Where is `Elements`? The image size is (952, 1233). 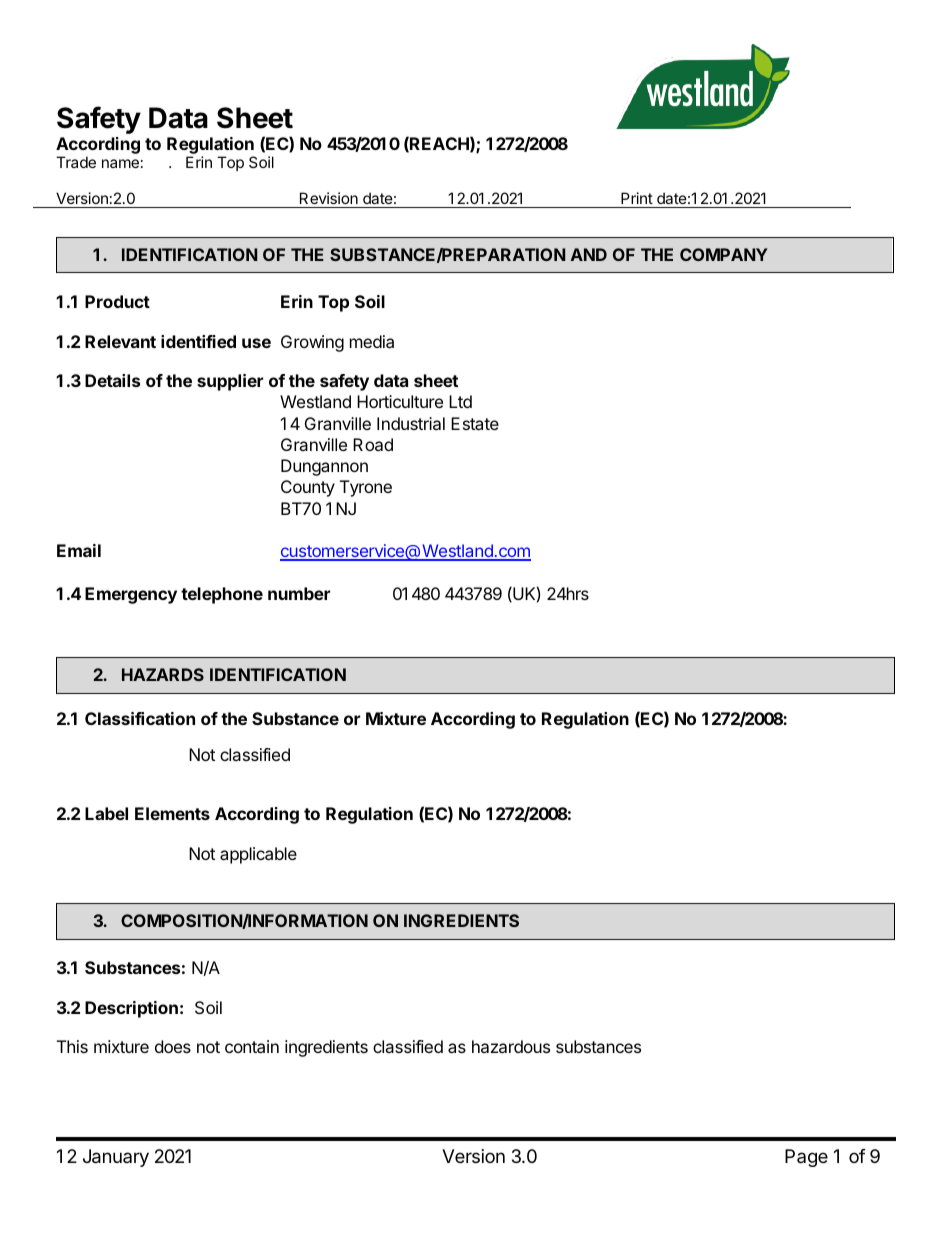
Elements is located at coordinates (172, 813).
